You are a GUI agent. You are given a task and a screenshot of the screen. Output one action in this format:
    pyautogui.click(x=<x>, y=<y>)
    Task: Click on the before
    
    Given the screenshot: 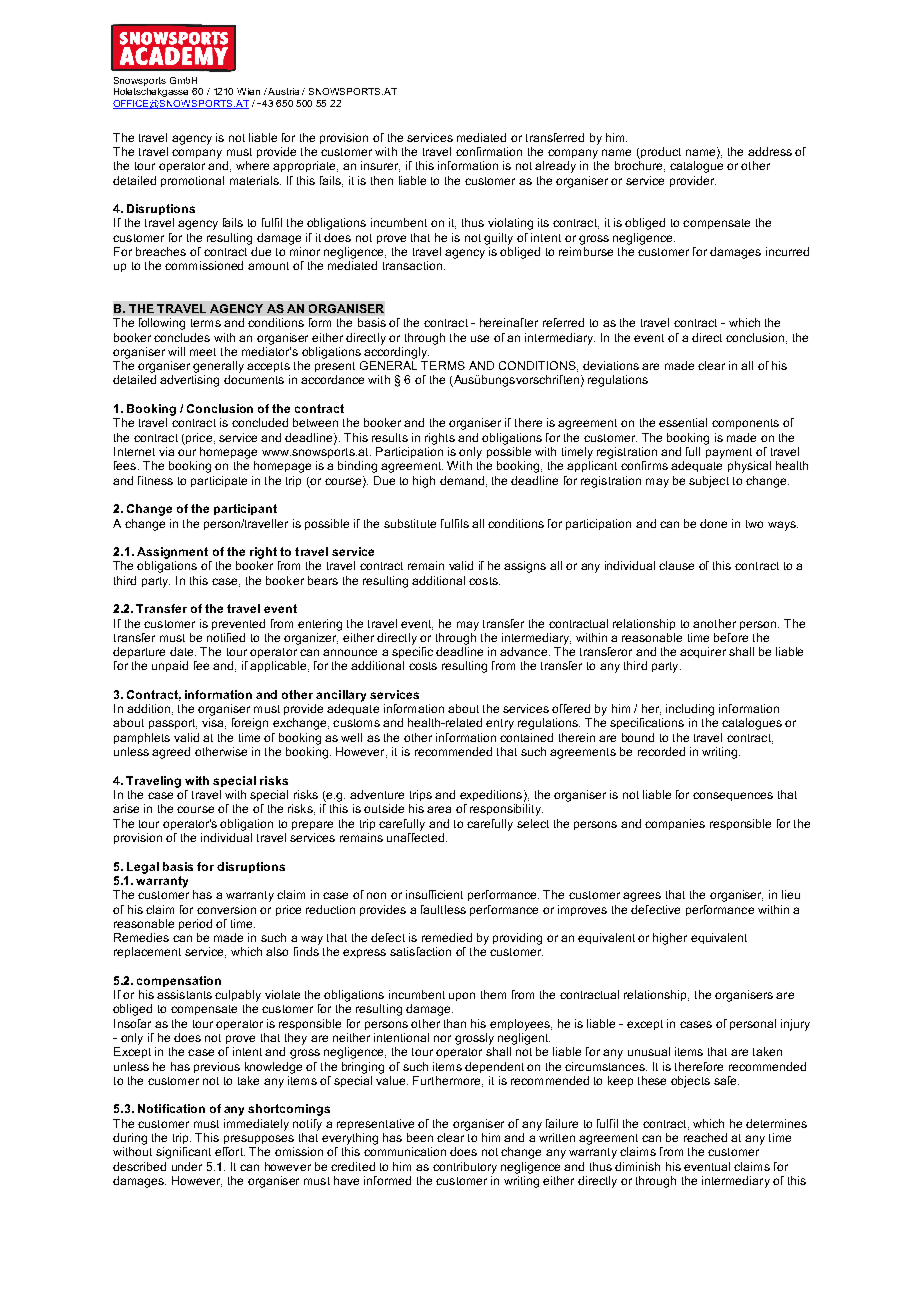 What is the action you would take?
    pyautogui.click(x=731, y=637)
